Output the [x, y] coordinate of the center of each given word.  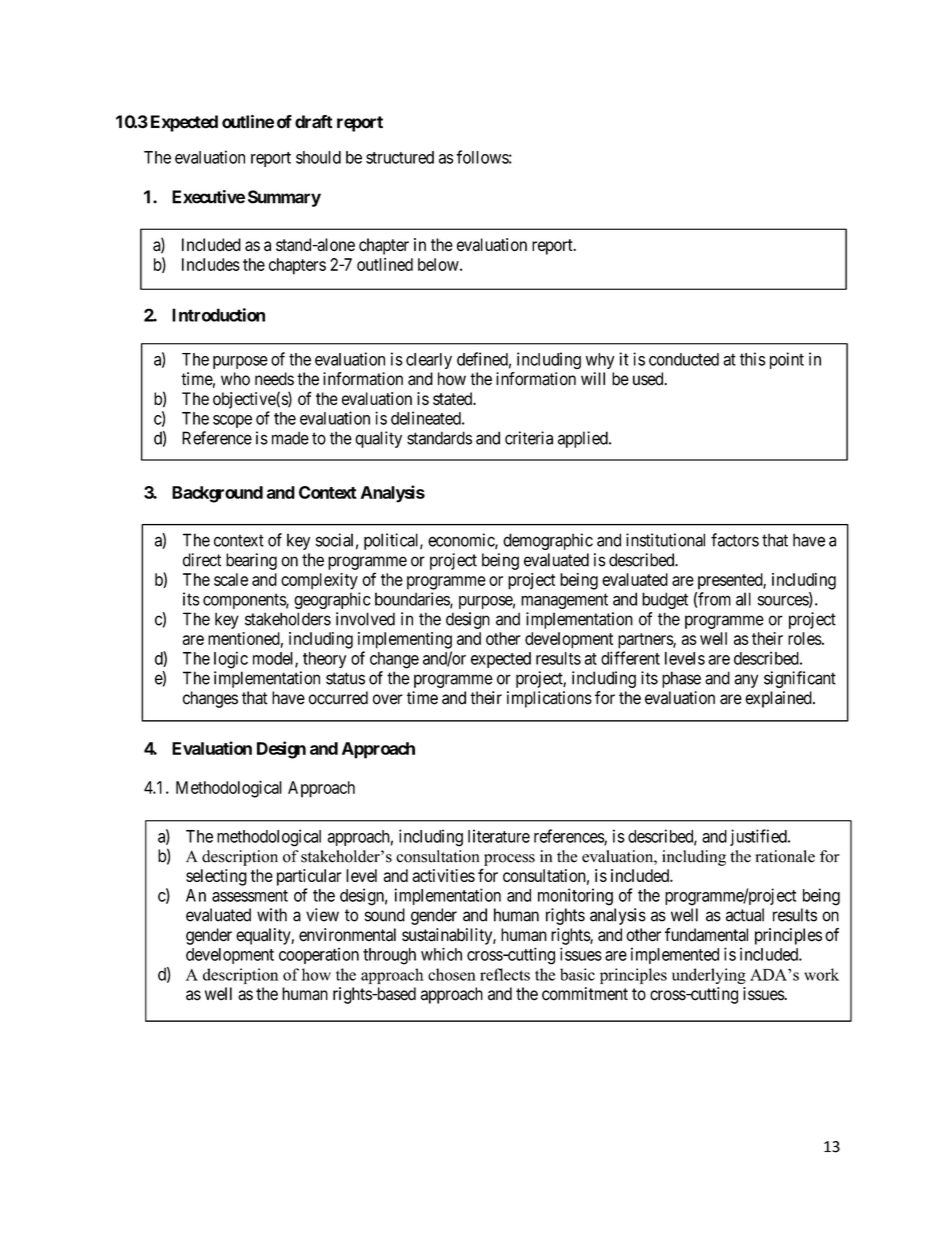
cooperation [319, 956]
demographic [548, 541]
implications [549, 699]
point [787, 360]
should [318, 157]
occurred [338, 698]
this [753, 359]
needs [274, 379]
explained [779, 699]
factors [735, 540]
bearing [251, 561]
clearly [429, 361]
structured [400, 157]
